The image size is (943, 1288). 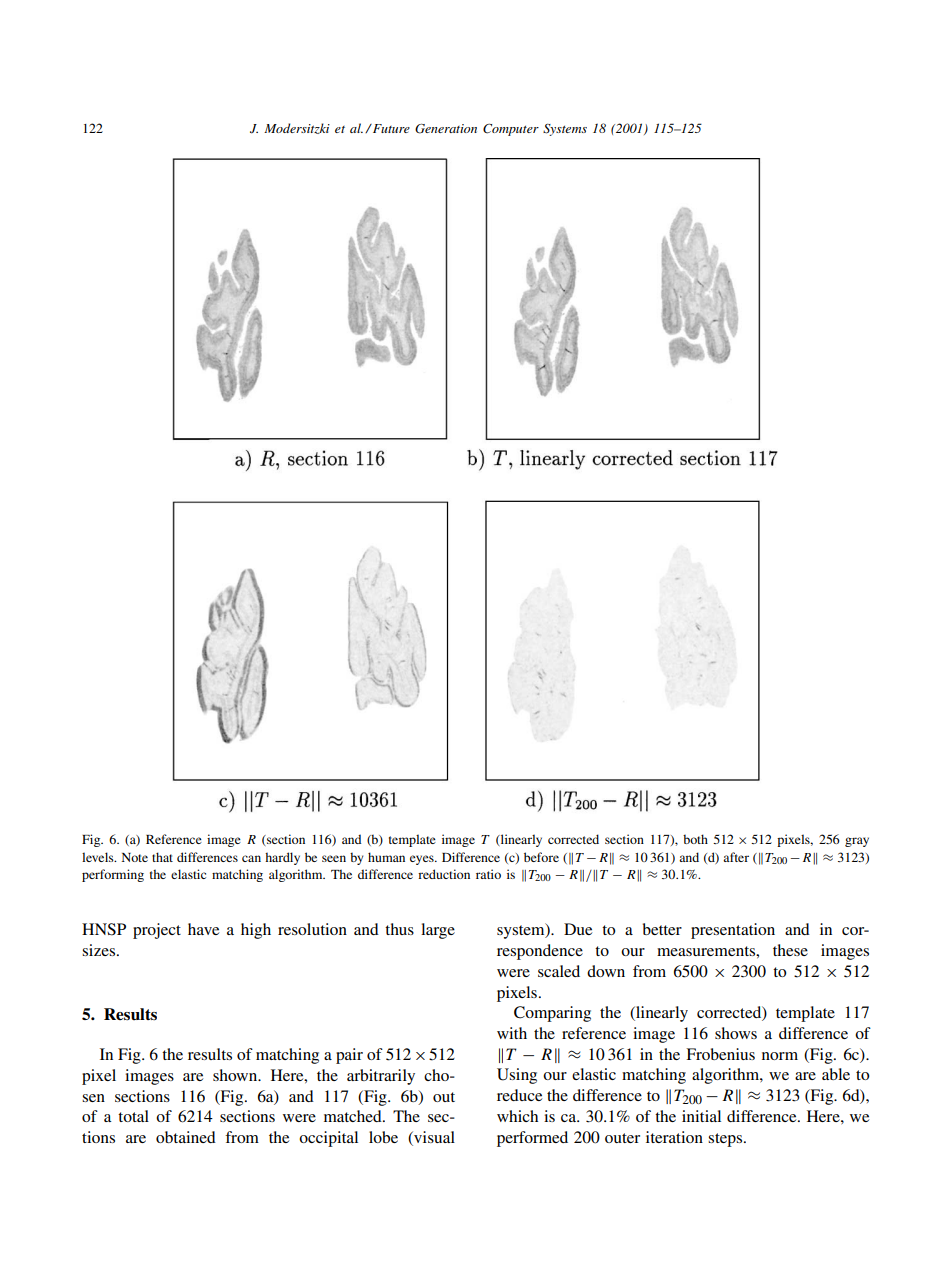 I want to click on gray, so click(x=857, y=842).
